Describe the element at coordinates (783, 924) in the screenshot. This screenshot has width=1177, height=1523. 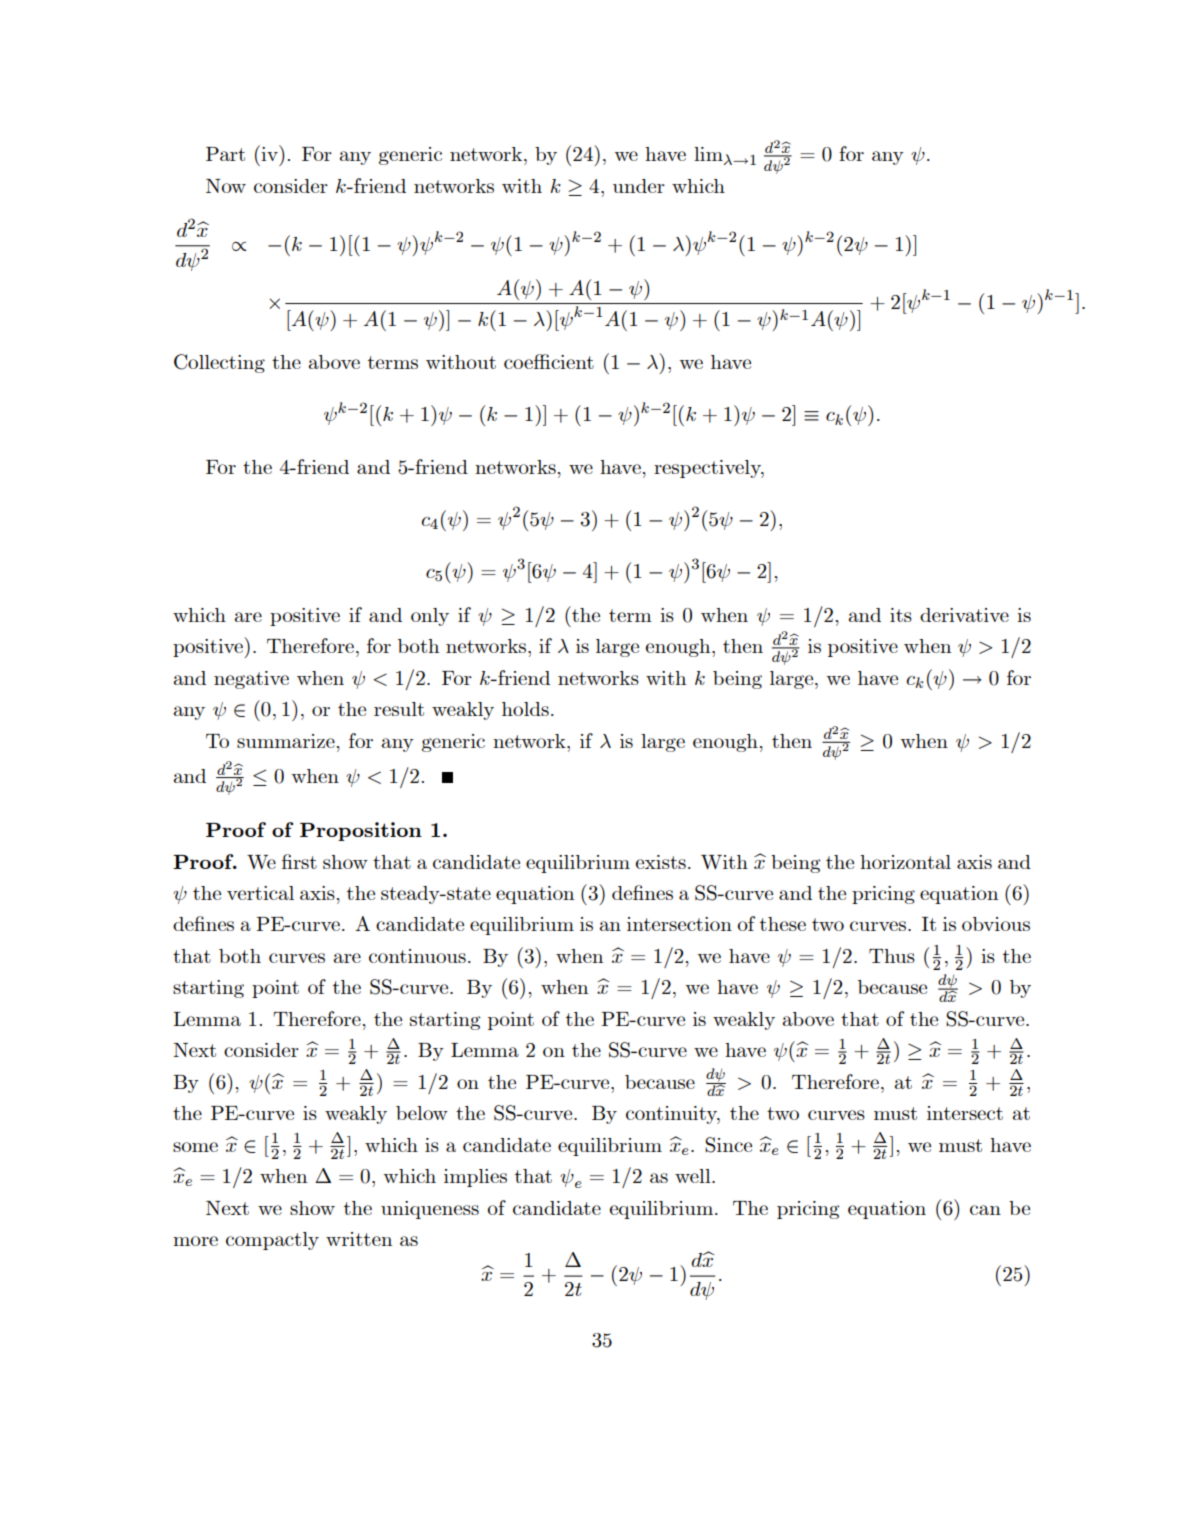
I see `these` at that location.
